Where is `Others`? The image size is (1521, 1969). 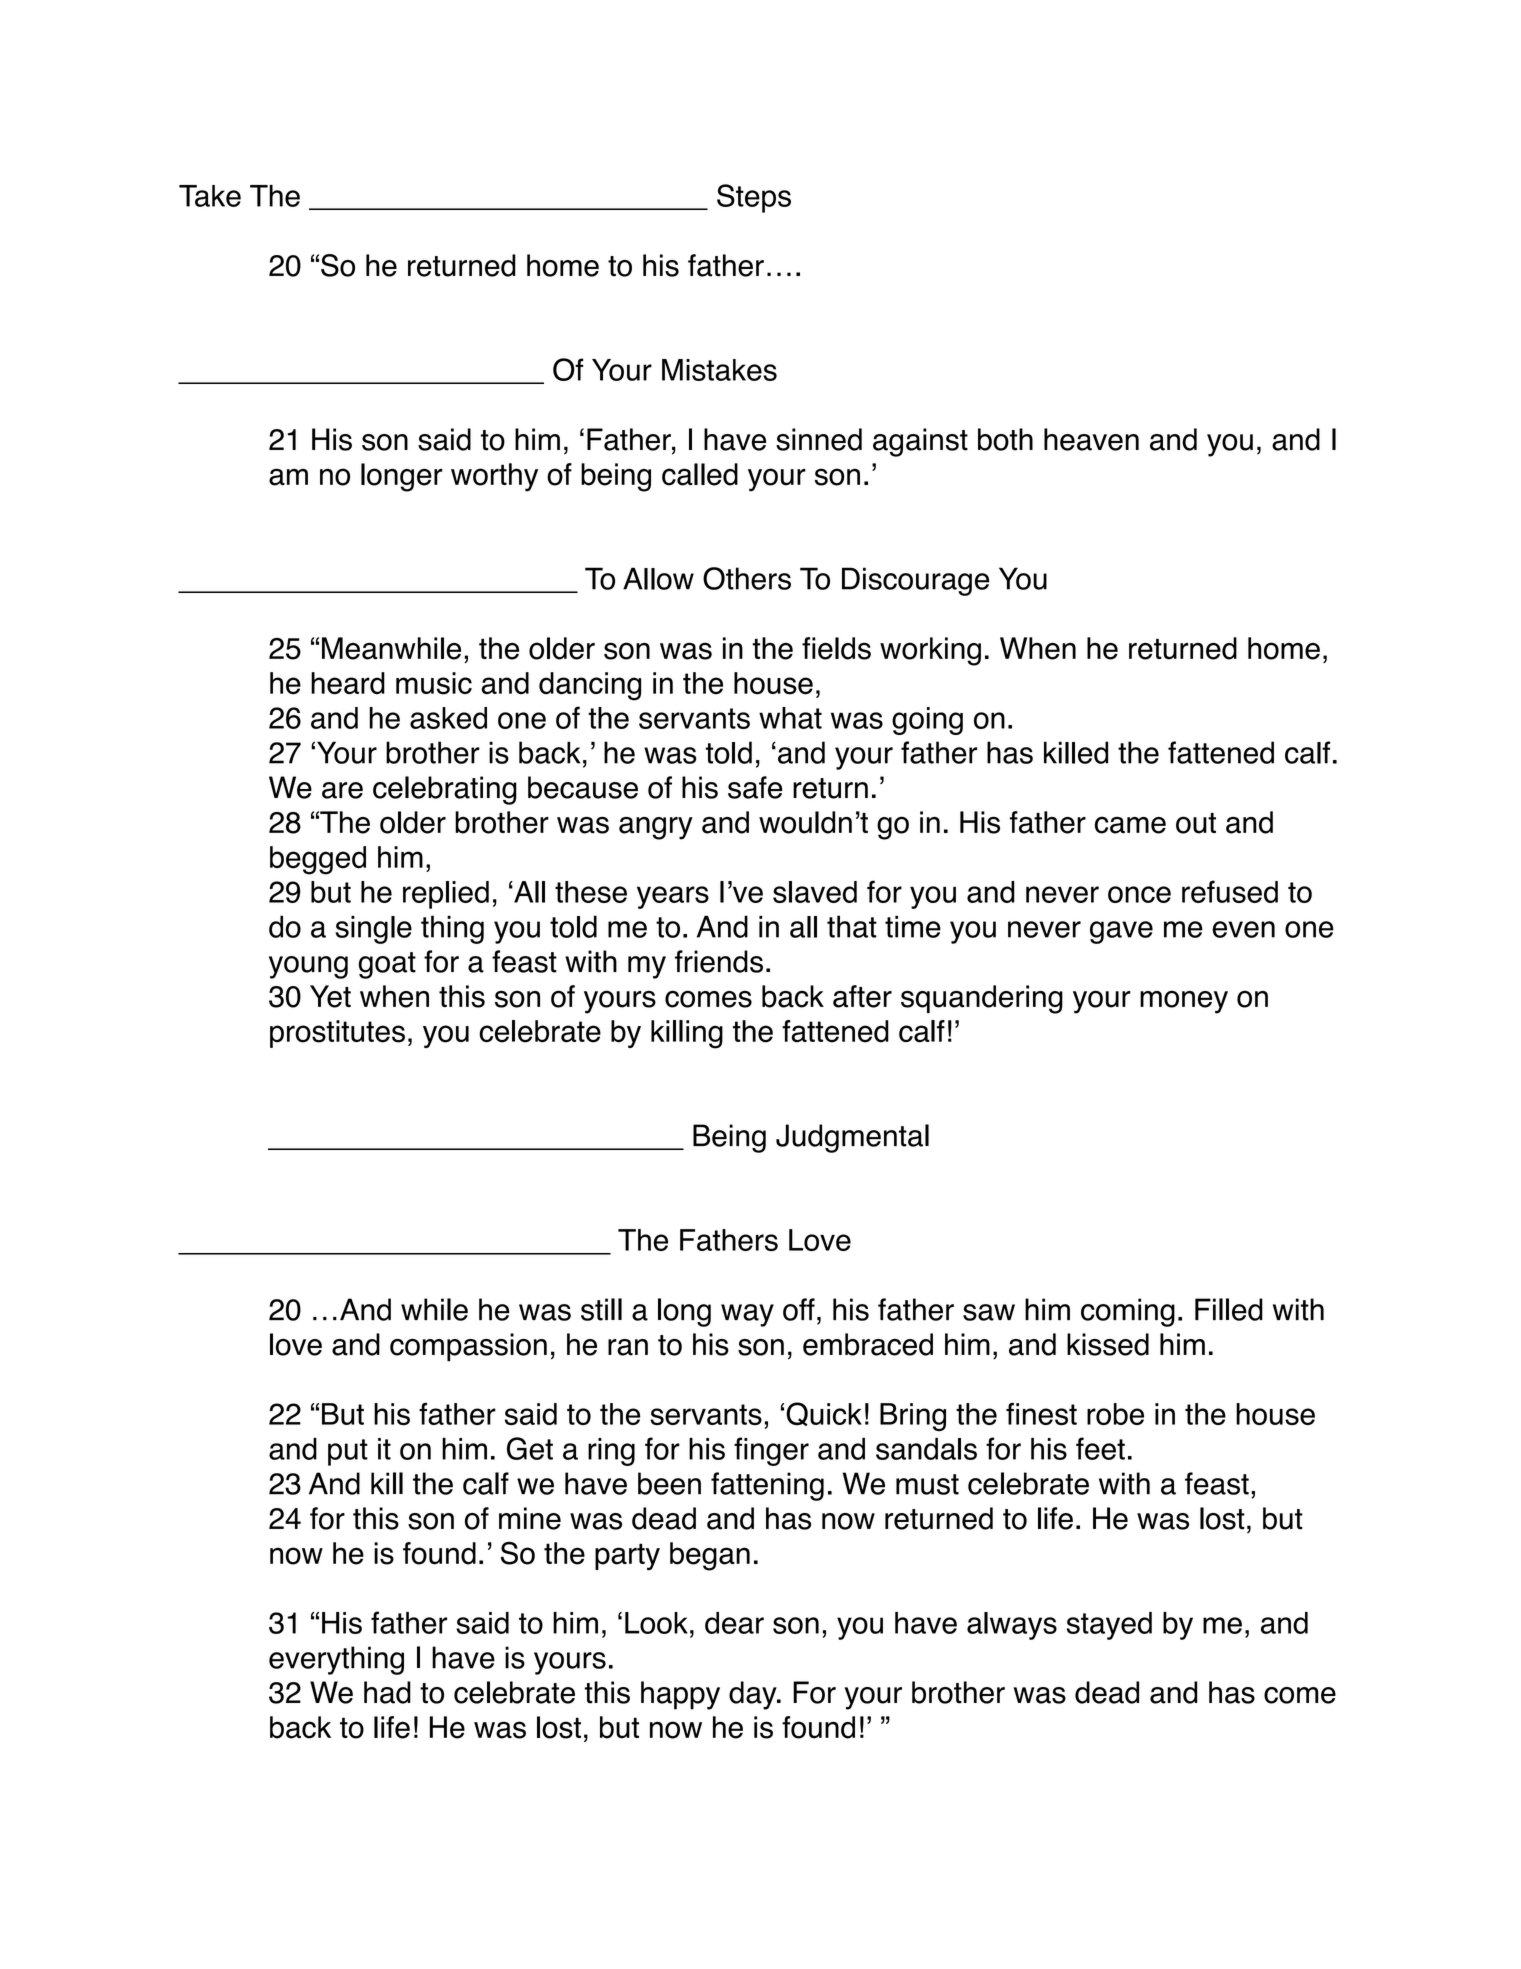
Others is located at coordinates (747, 578).
